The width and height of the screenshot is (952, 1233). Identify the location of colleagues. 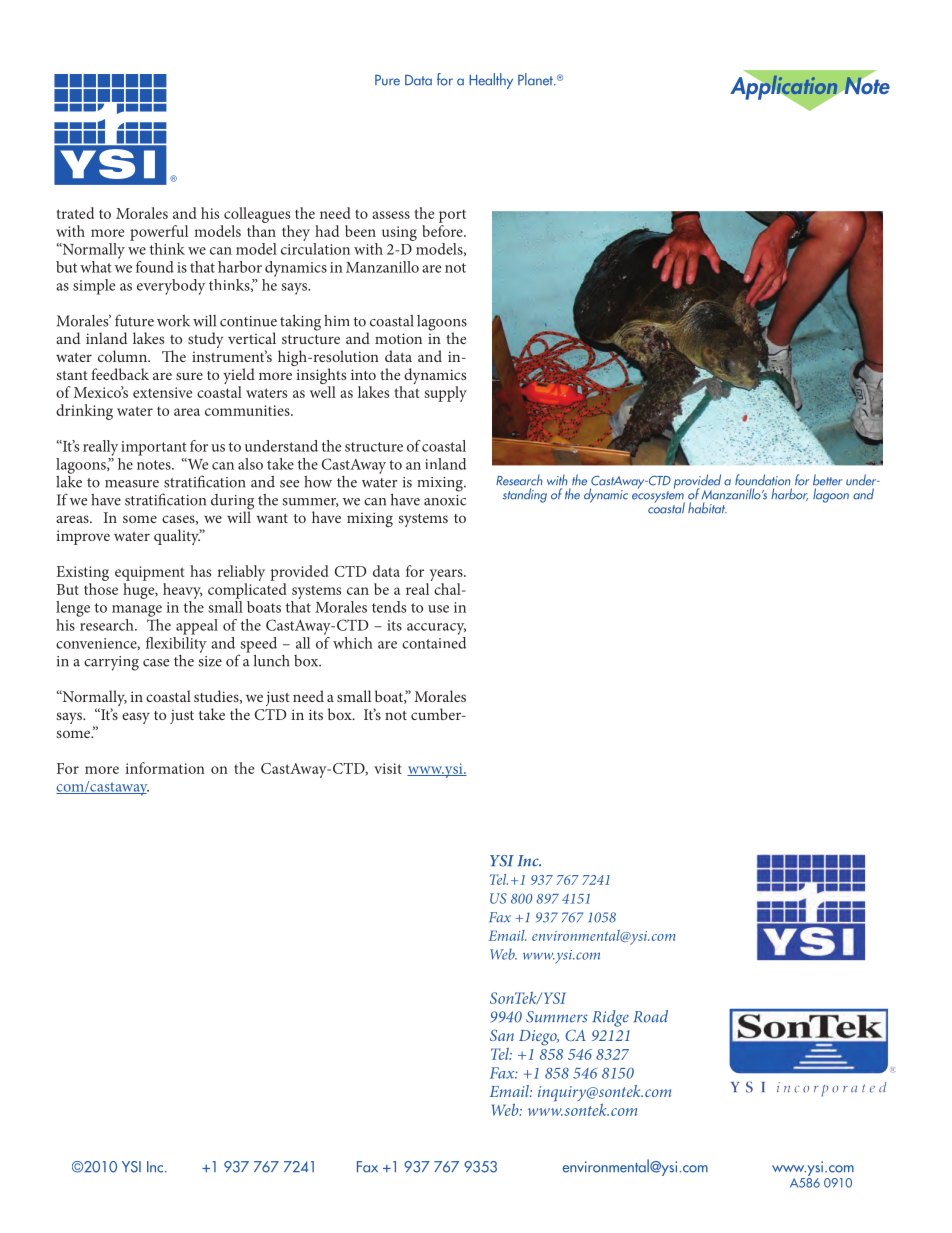
(257, 215).
